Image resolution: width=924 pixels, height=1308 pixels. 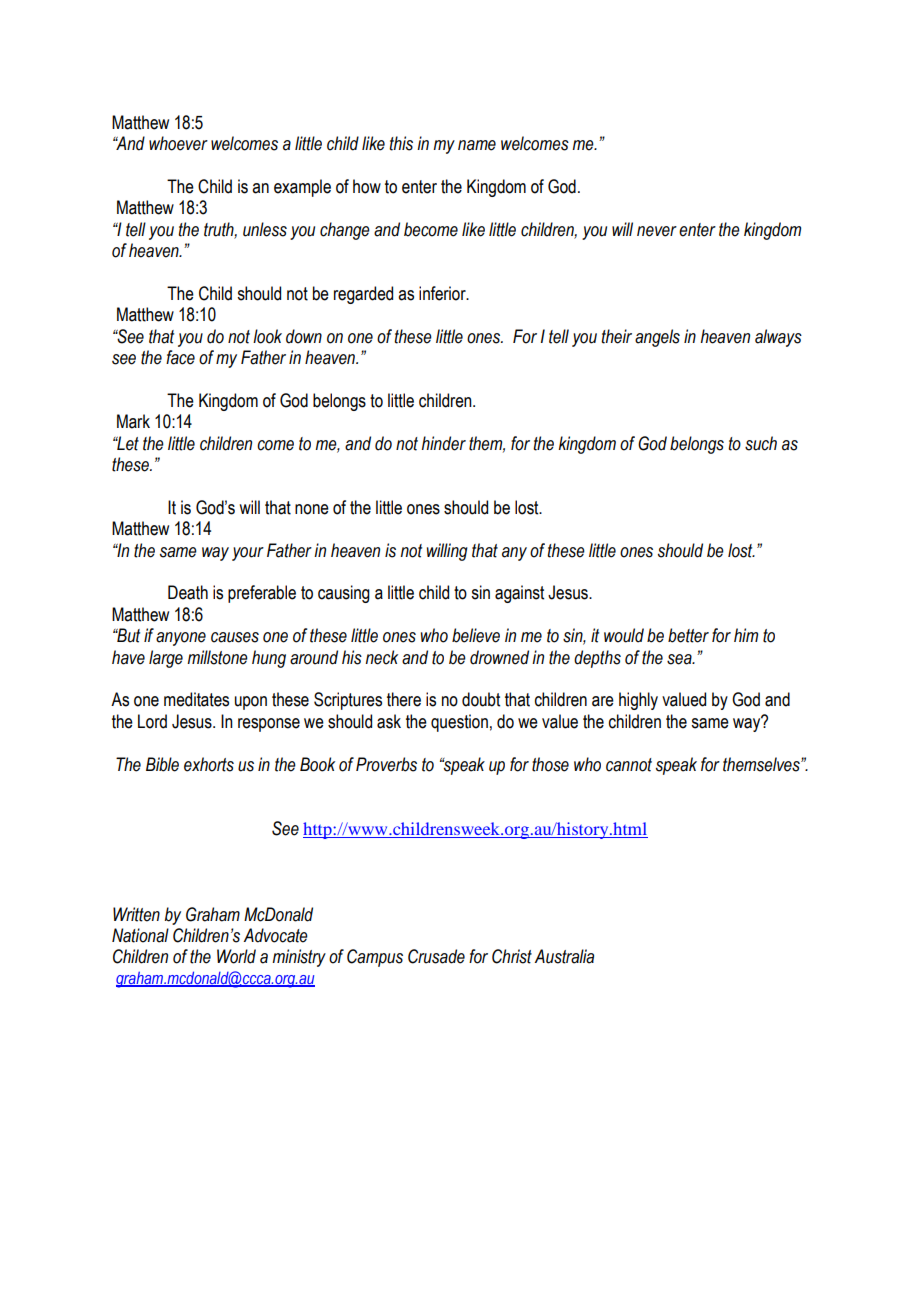 What do you see at coordinates (133, 421) in the screenshot?
I see `Mark` at bounding box center [133, 421].
